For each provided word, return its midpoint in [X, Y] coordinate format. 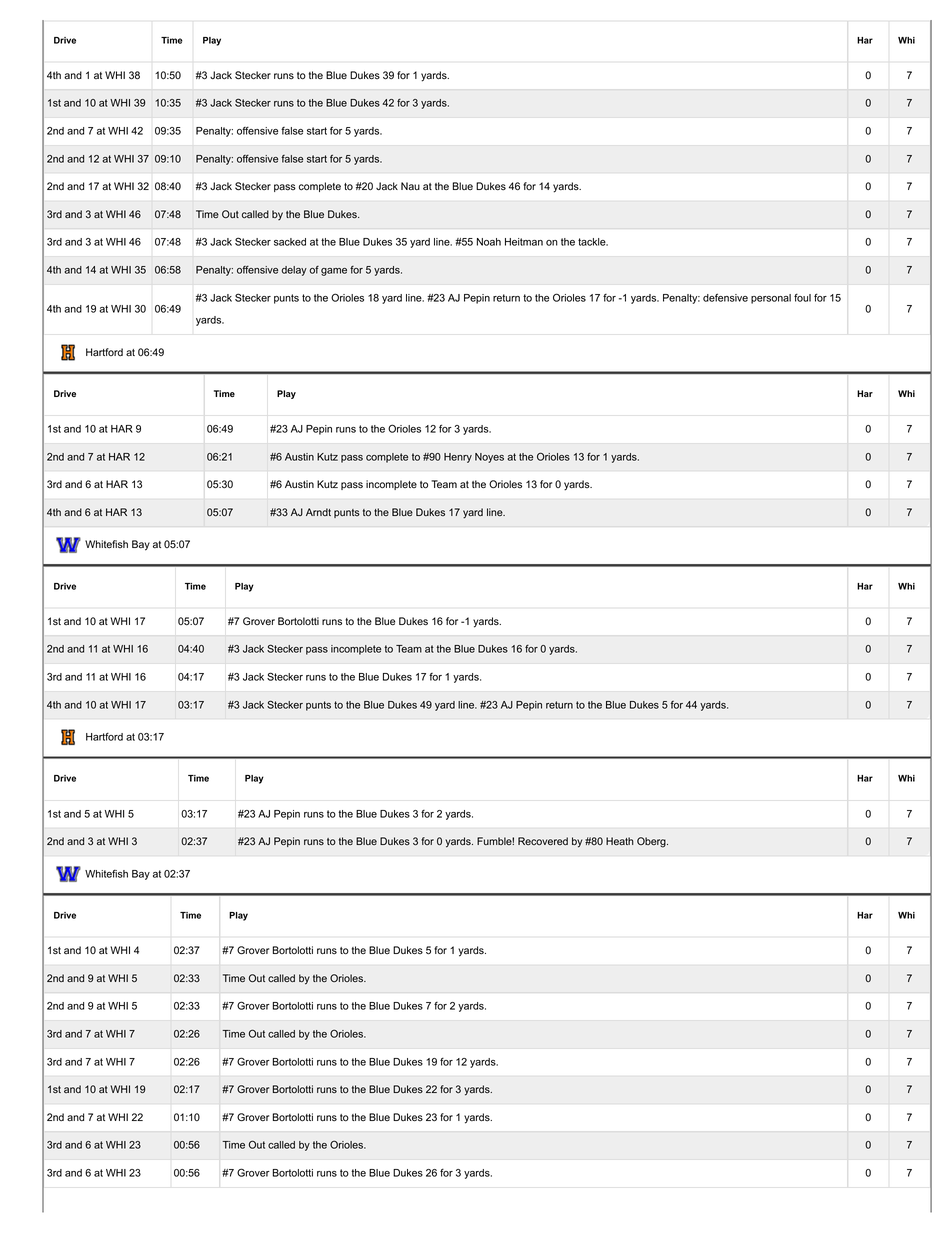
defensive [725, 297]
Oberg [652, 842]
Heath [620, 841]
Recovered [543, 841]
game [334, 272]
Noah [489, 242]
